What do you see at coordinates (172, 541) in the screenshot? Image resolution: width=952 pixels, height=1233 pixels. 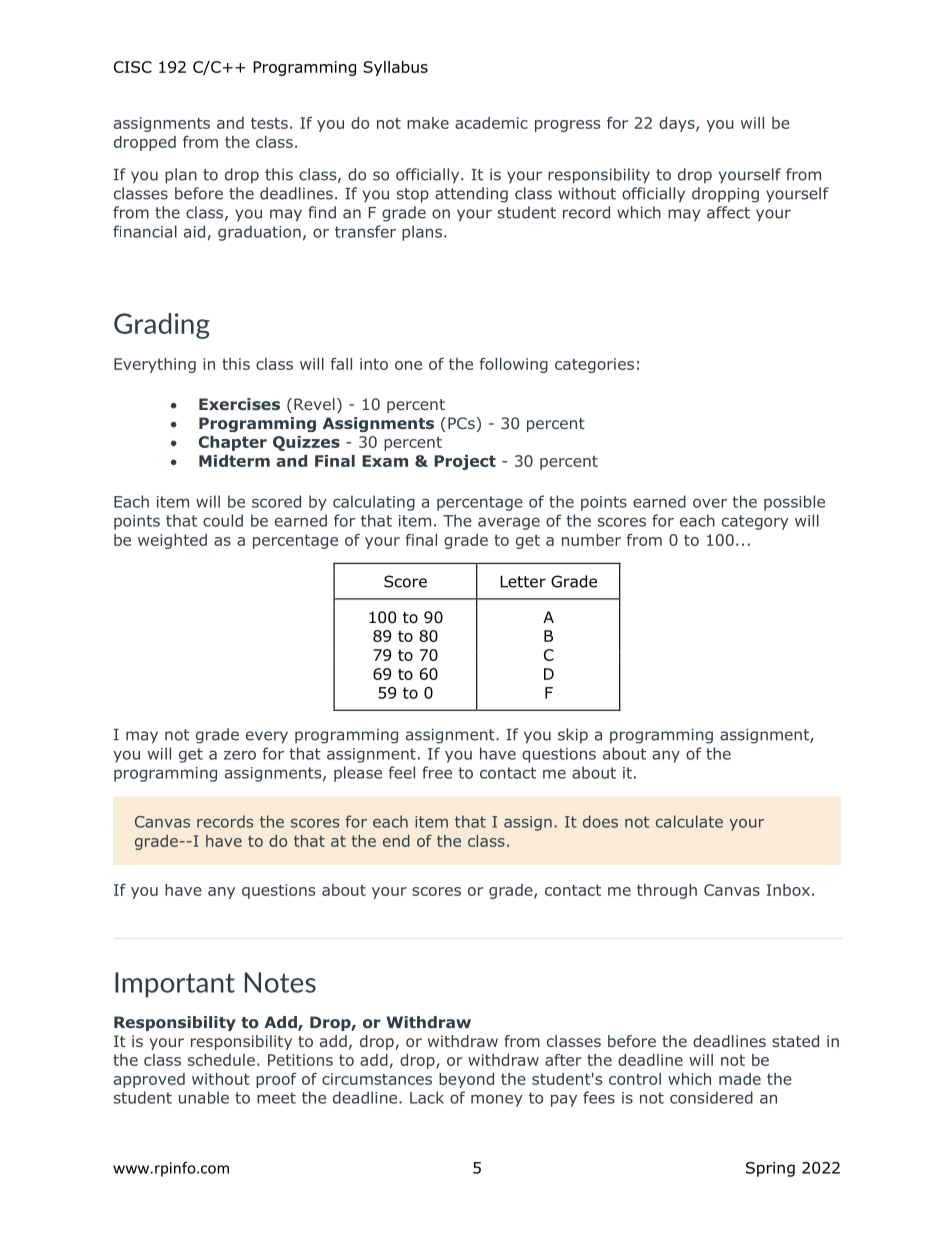 I see `weighted` at bounding box center [172, 541].
